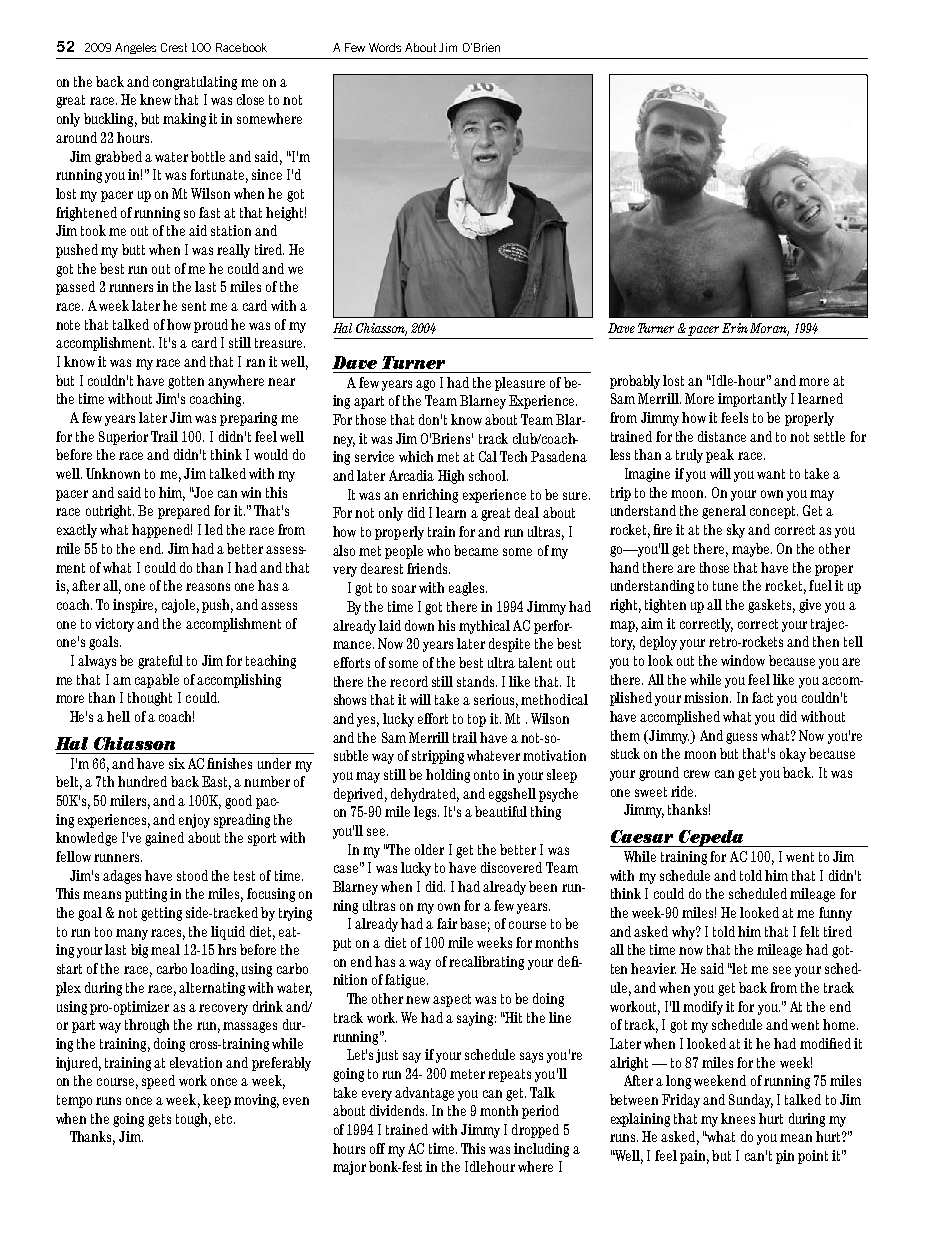 The width and height of the screenshot is (952, 1233). What do you see at coordinates (425, 385) in the screenshot?
I see `ago` at bounding box center [425, 385].
